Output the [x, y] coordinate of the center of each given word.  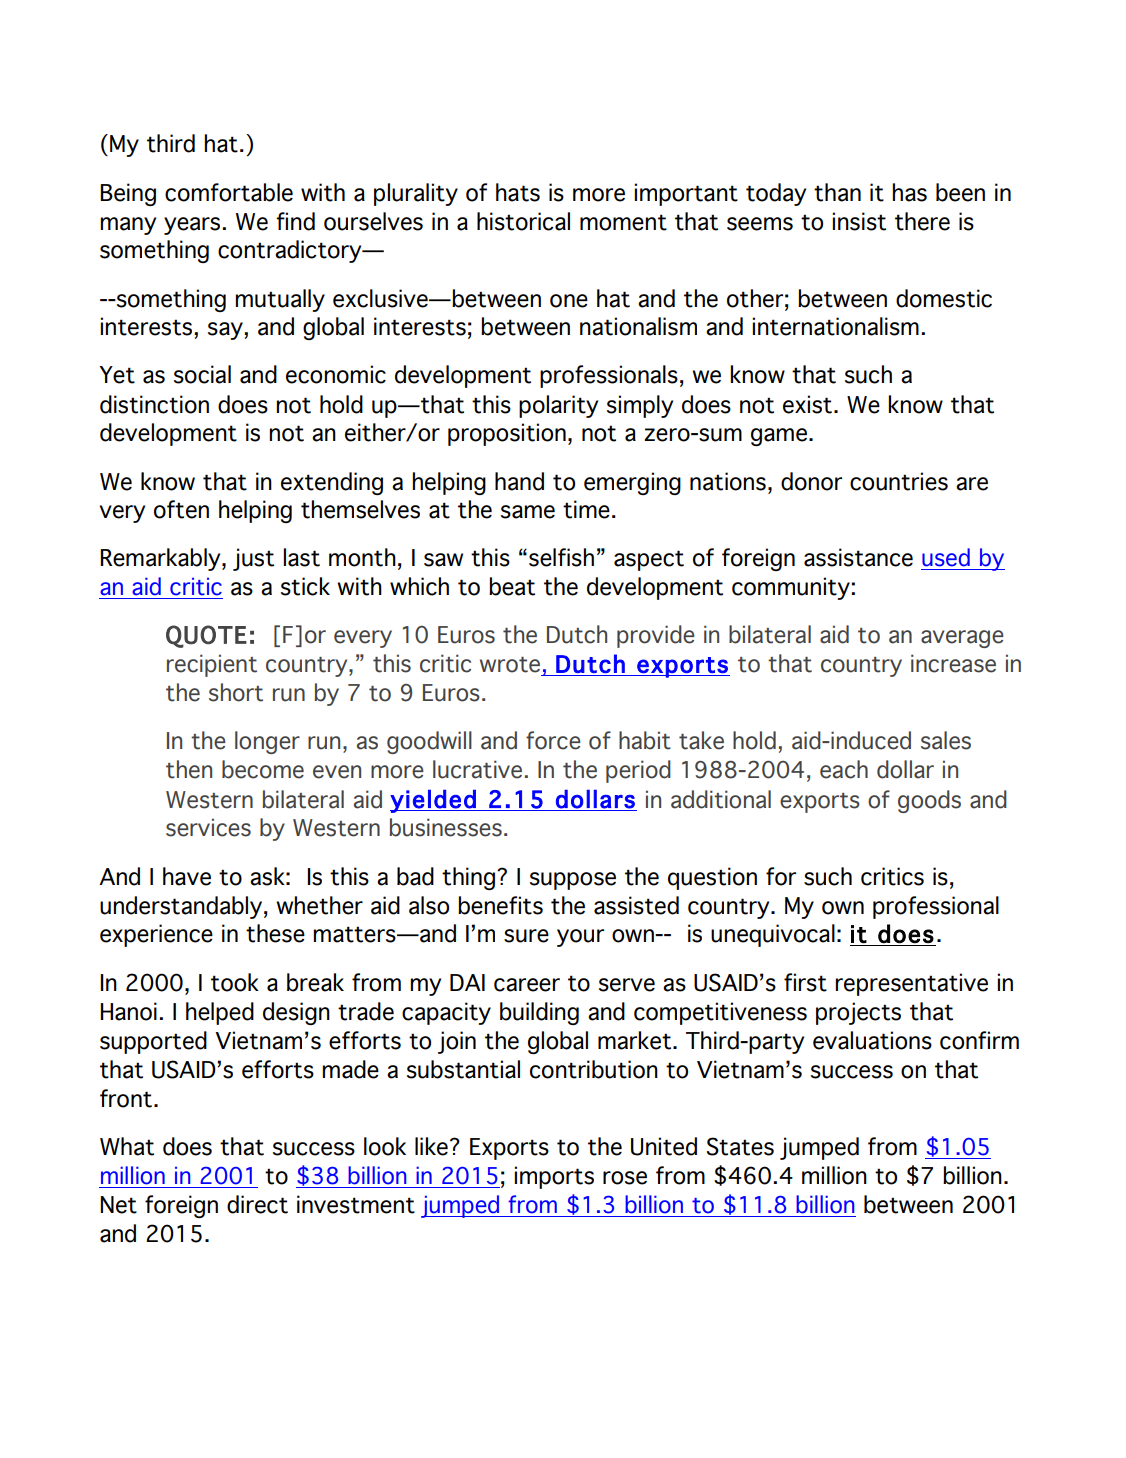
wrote [510, 665]
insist [859, 221]
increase [953, 663]
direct [257, 1204]
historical [523, 221]
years [193, 226]
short [236, 692]
